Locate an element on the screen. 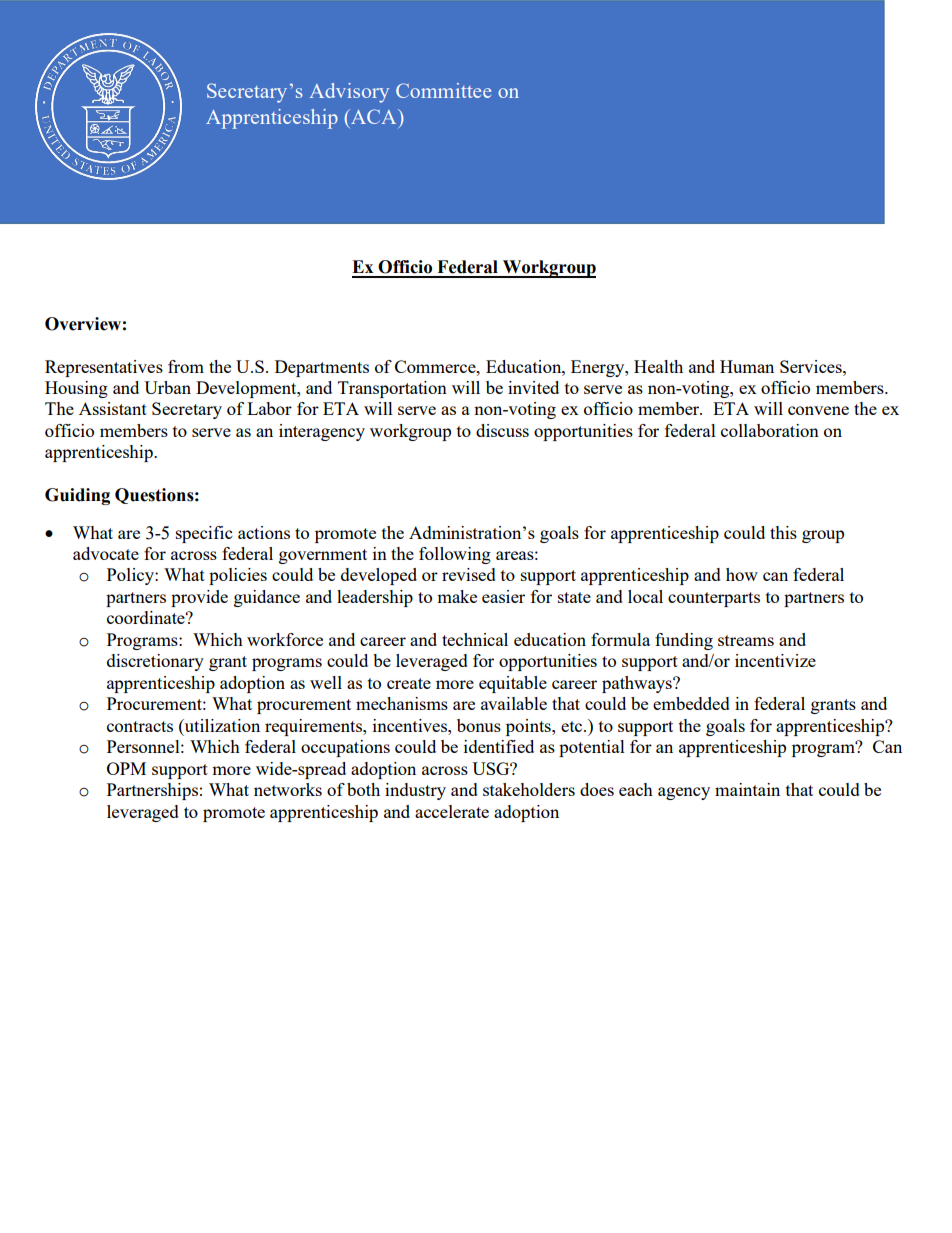 The height and width of the screenshot is (1233, 952). Advisory is located at coordinates (349, 93).
